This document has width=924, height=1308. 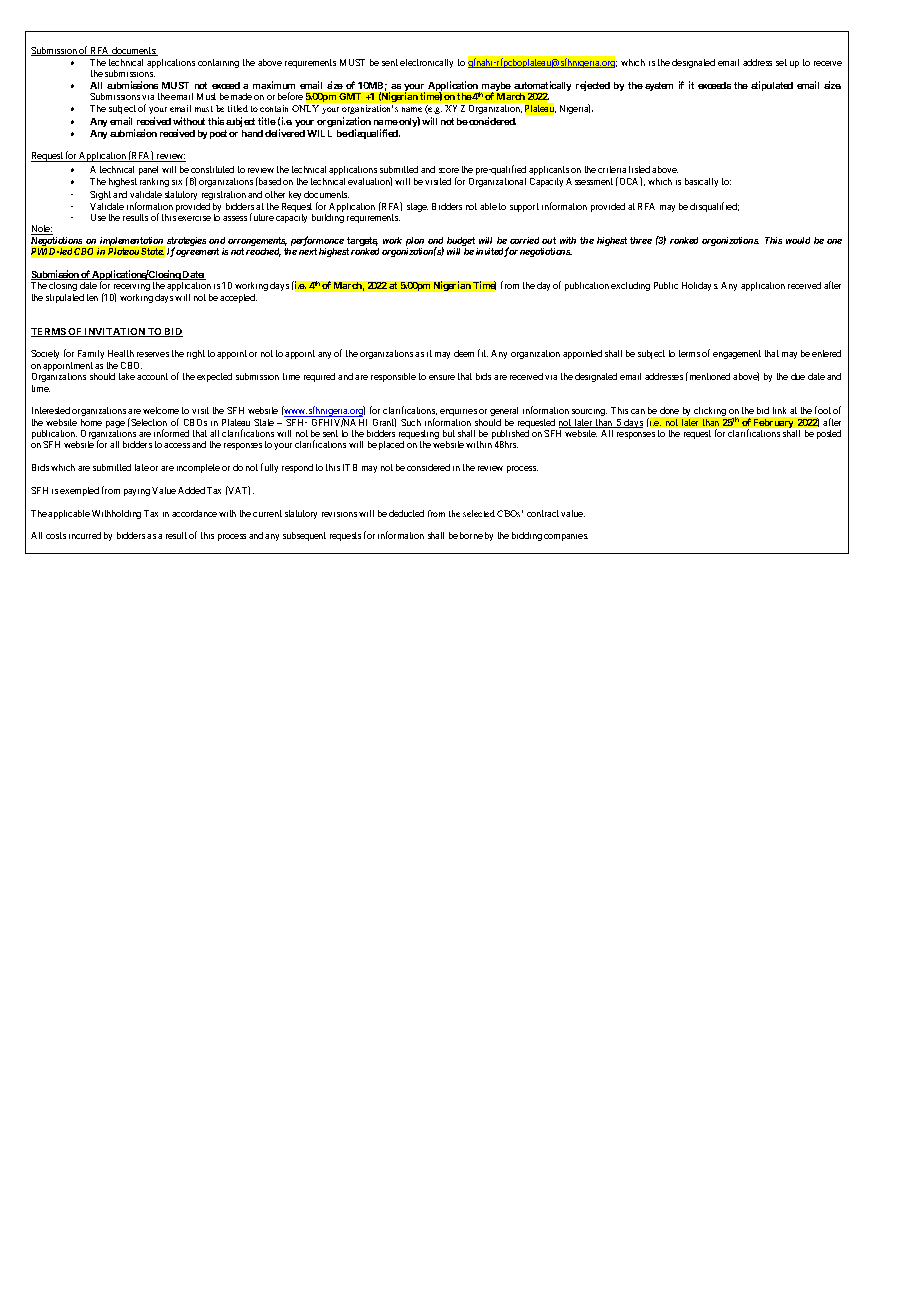 What do you see at coordinates (781, 62) in the document?
I see `set` at bounding box center [781, 62].
